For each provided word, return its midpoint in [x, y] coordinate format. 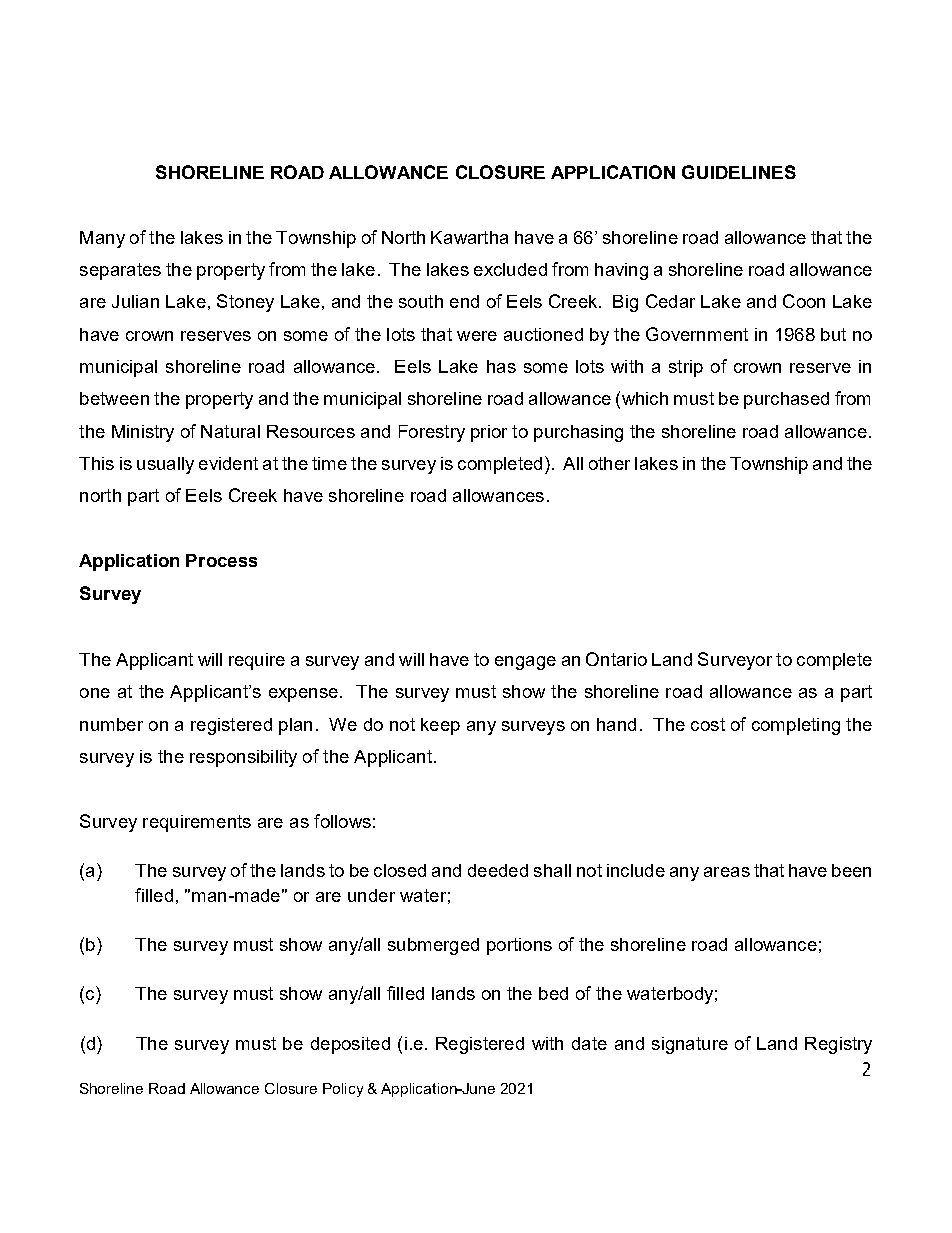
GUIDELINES [739, 172]
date [589, 1043]
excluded [510, 269]
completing [796, 726]
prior [489, 433]
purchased [786, 400]
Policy [343, 1090]
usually [165, 465]
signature [690, 1045]
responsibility [243, 758]
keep [440, 726]
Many [102, 239]
